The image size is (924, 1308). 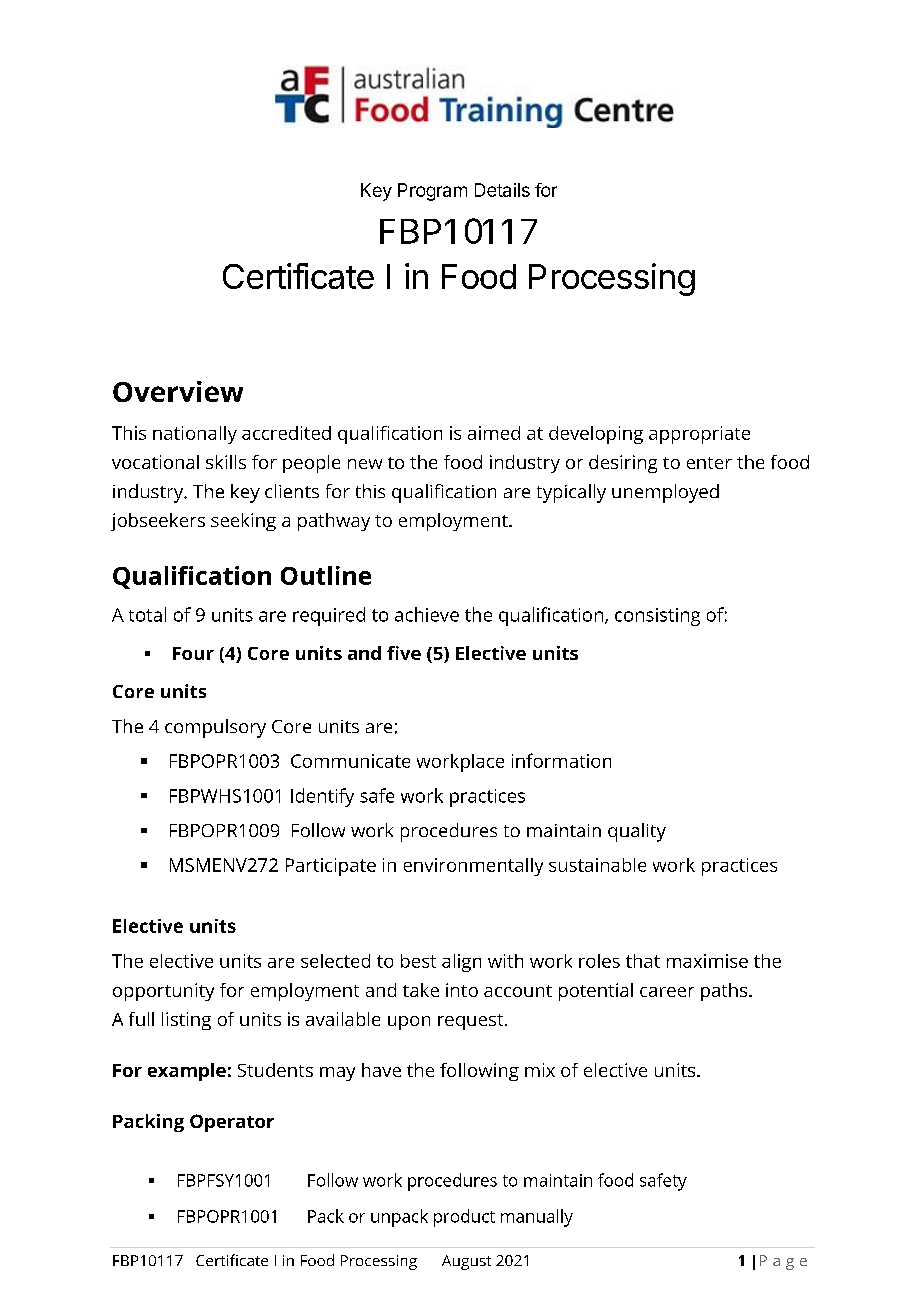 I want to click on Operator, so click(x=232, y=1123).
